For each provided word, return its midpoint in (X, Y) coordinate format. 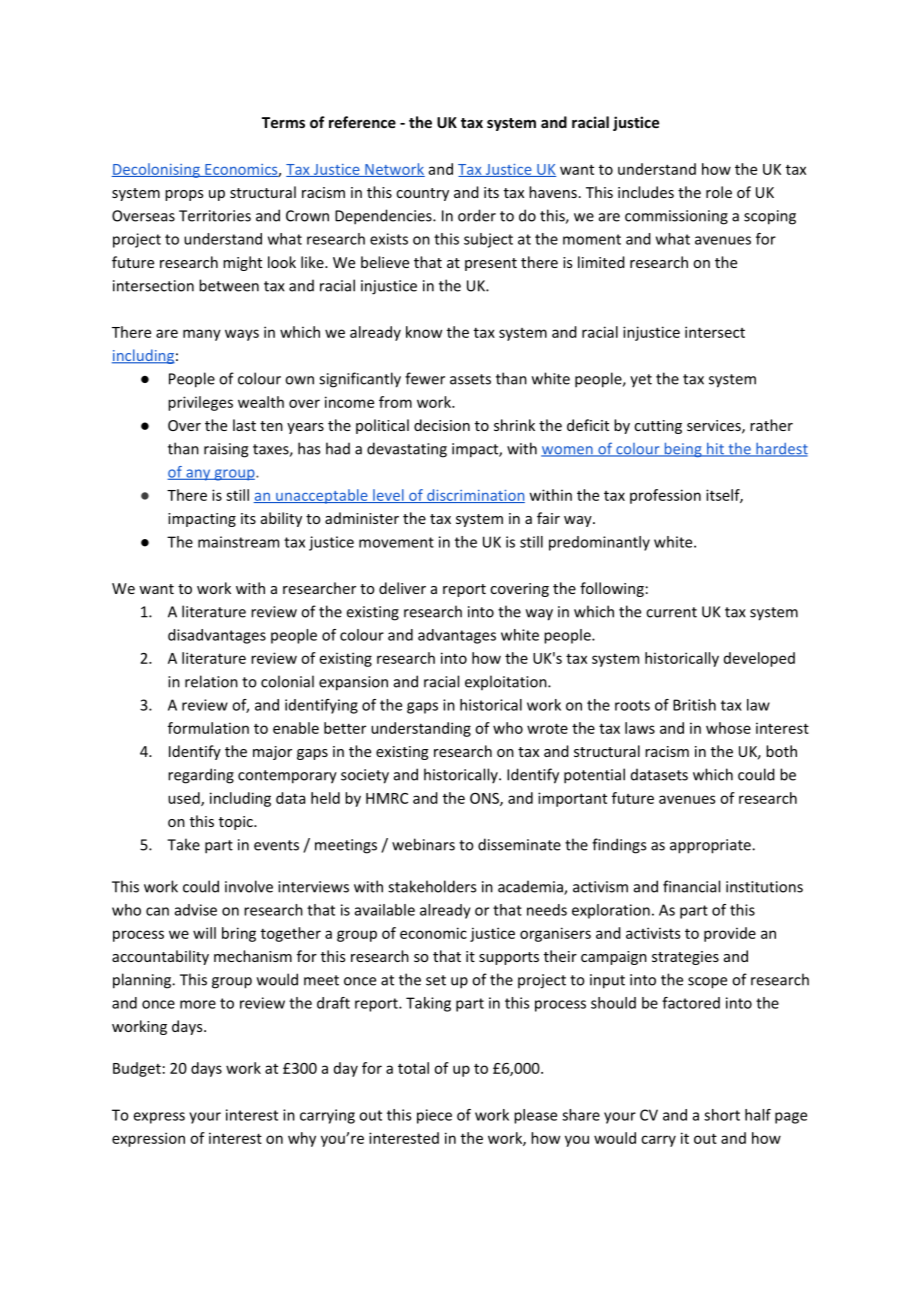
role (719, 192)
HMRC (387, 798)
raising (226, 450)
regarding (201, 776)
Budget (137, 1069)
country (422, 194)
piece (434, 1116)
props (184, 195)
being (683, 449)
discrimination (475, 496)
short (722, 1115)
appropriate (711, 846)
